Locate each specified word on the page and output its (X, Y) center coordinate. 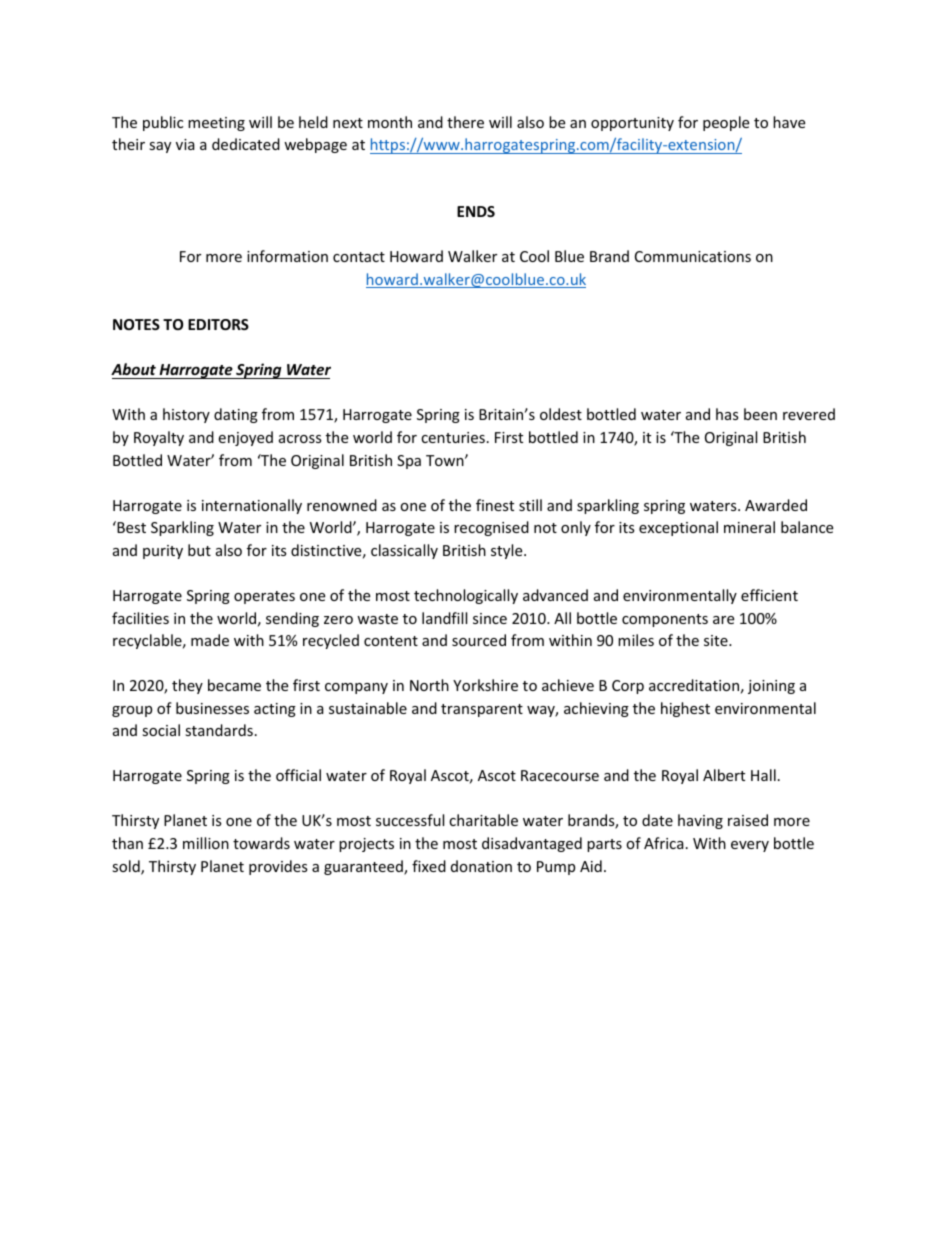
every (750, 846)
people (726, 123)
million (206, 843)
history (186, 415)
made (210, 640)
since (490, 618)
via (185, 144)
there (465, 122)
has (727, 414)
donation (481, 866)
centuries (453, 437)
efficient (769, 595)
